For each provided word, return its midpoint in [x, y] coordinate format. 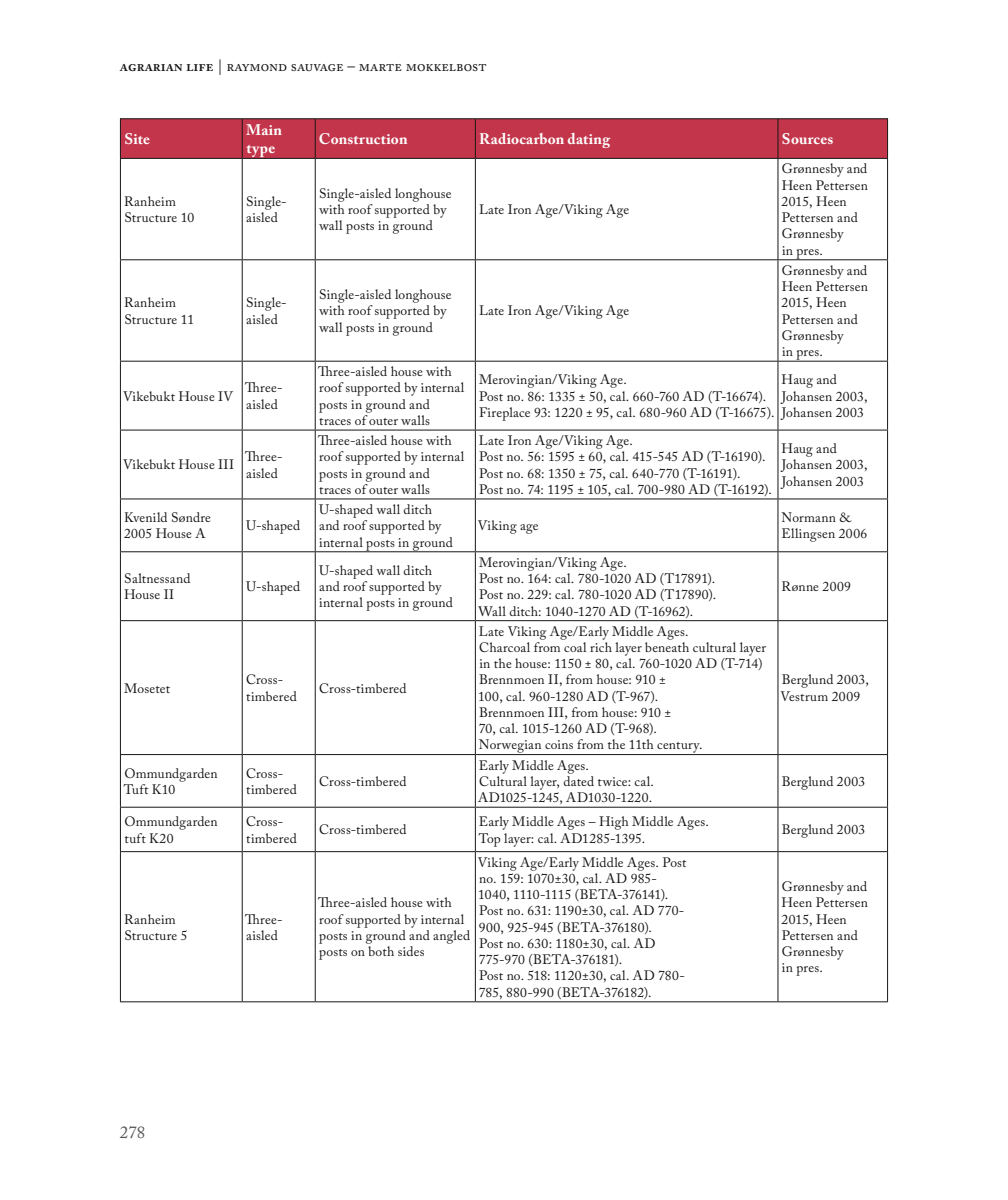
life [200, 67]
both [381, 951]
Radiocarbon [522, 138]
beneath [667, 647]
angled [451, 937]
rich [601, 647]
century [678, 748]
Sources [807, 138]
